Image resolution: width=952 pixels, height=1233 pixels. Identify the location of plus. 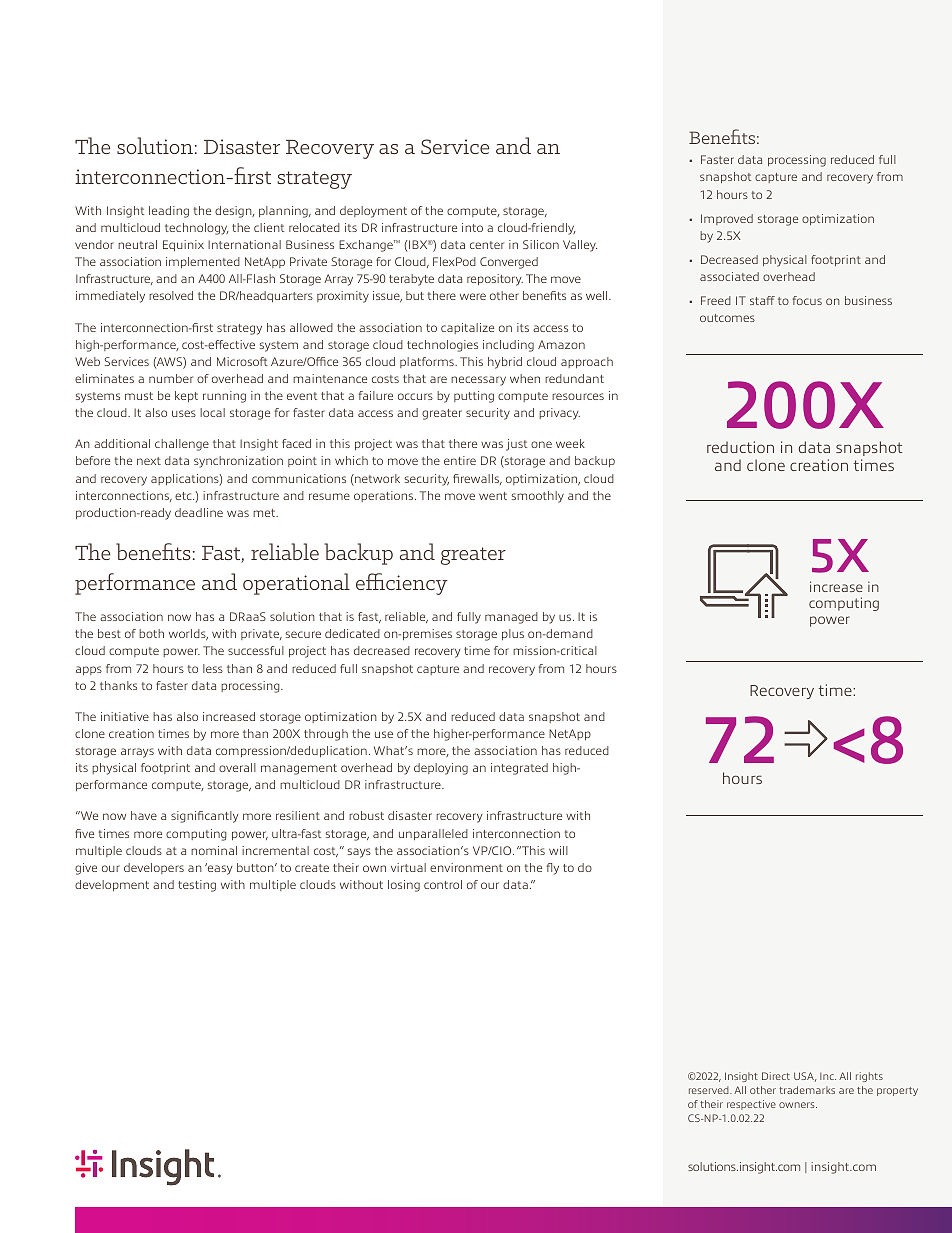
(513, 634).
